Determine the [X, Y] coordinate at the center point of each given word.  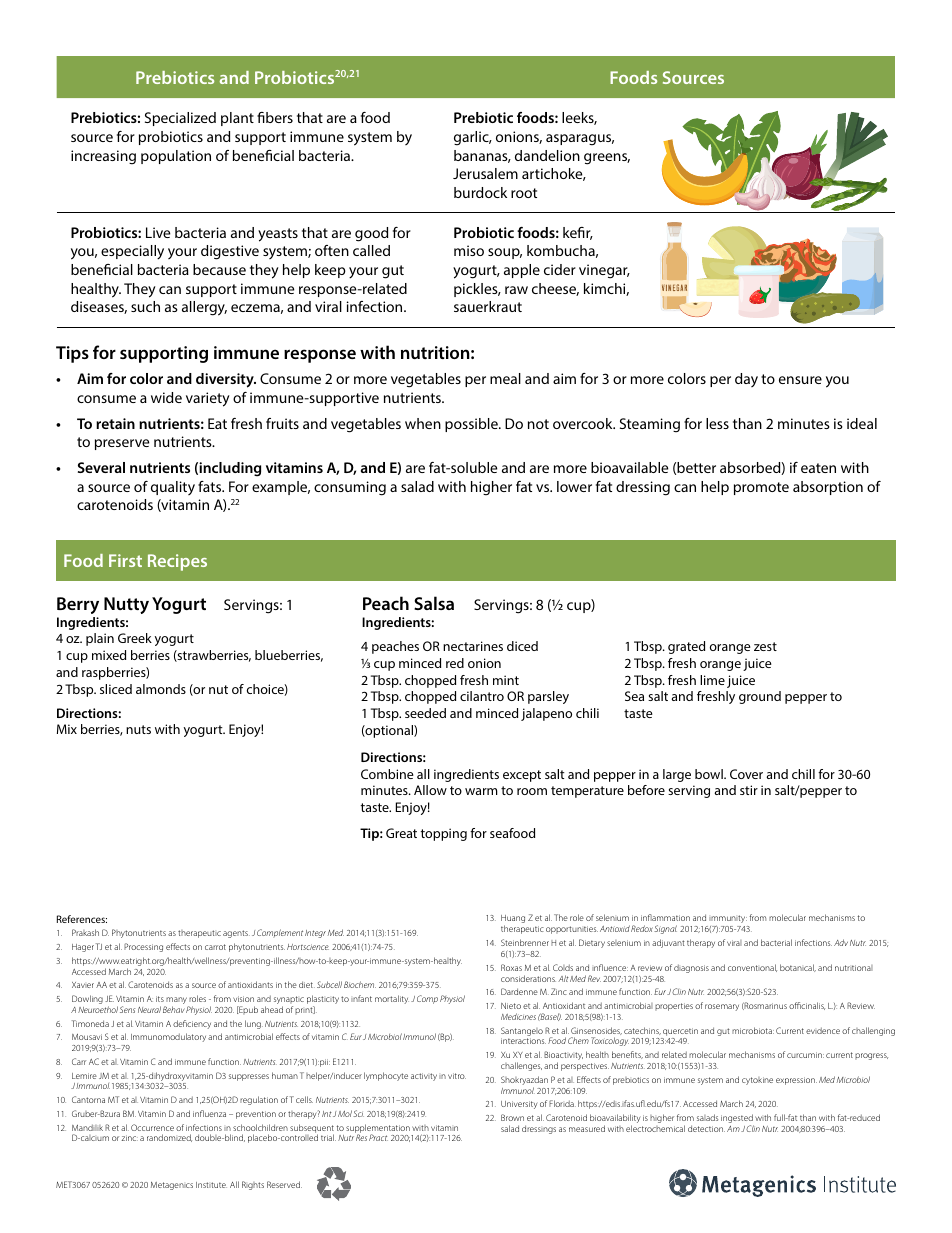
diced [522, 646]
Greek [135, 638]
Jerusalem [485, 173]
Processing [143, 947]
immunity [728, 920]
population [176, 157]
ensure [800, 380]
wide [166, 397]
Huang [513, 920]
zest [765, 646]
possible [472, 425]
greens [607, 159]
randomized [169, 1138]
